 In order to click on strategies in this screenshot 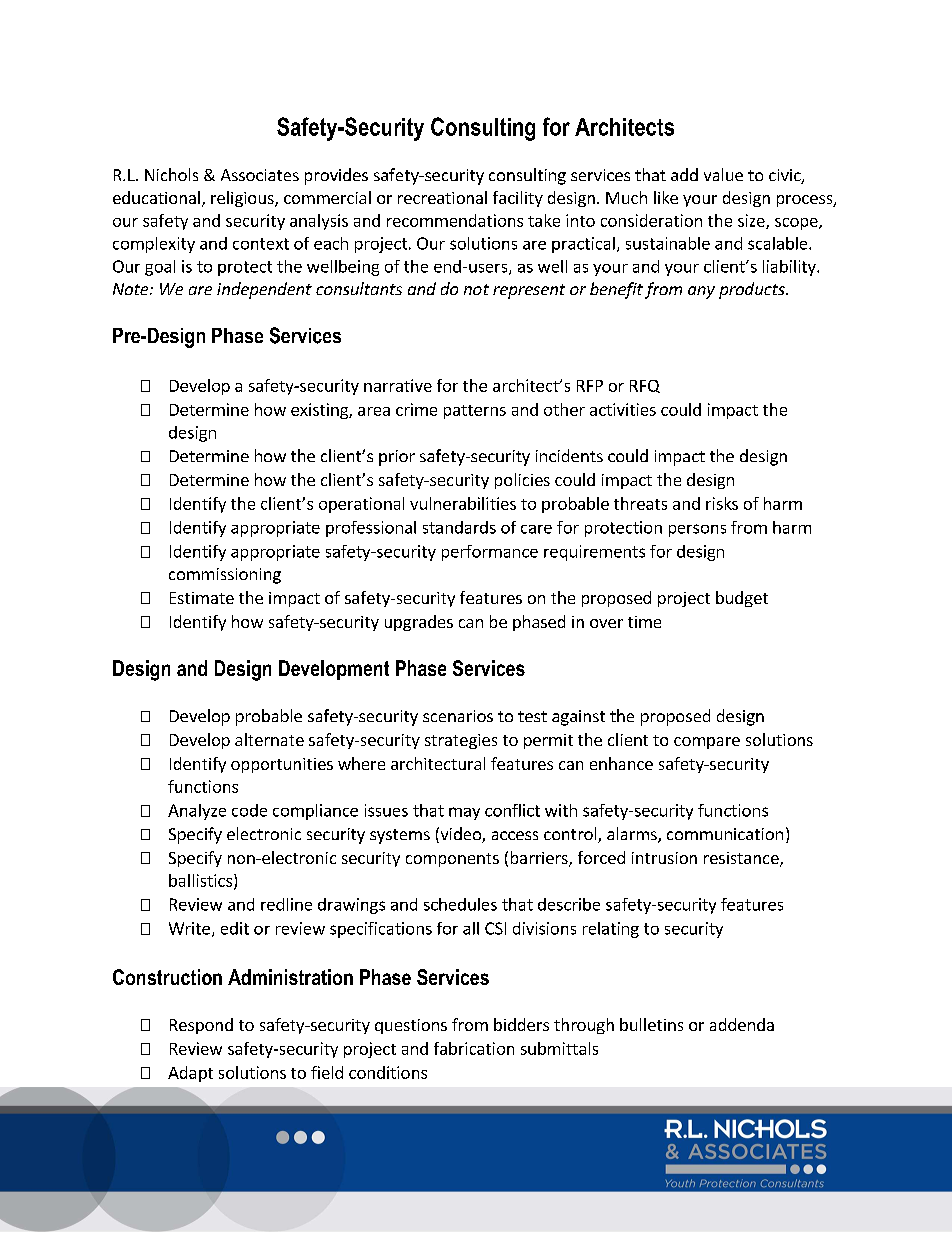, I will do `click(461, 741)`.
